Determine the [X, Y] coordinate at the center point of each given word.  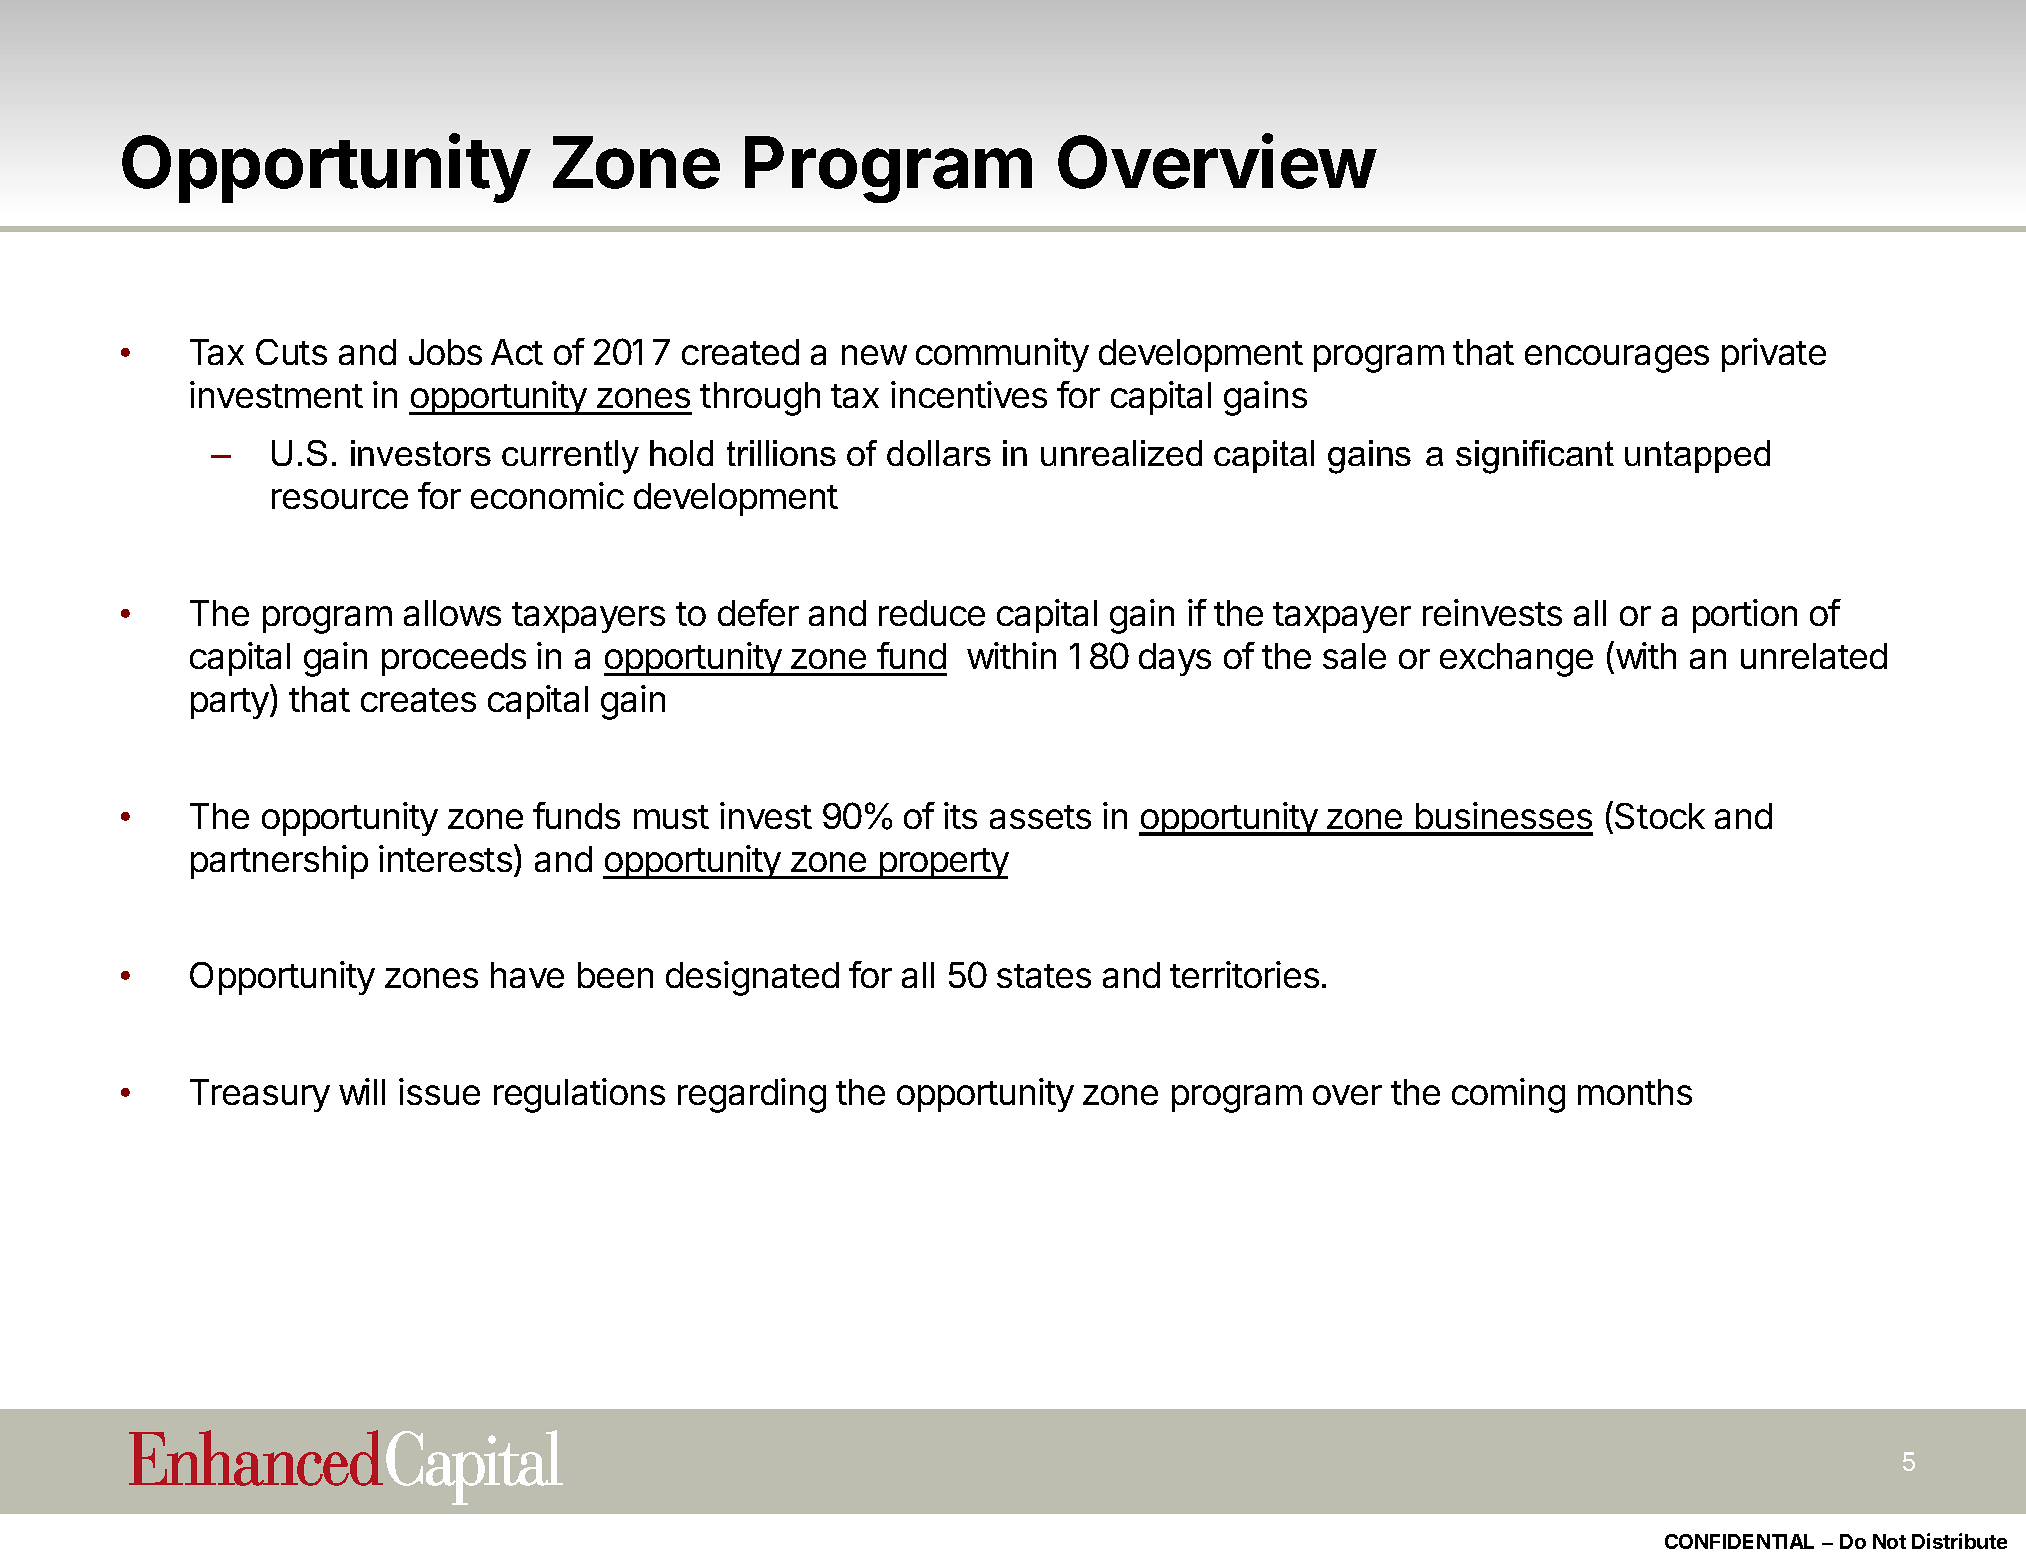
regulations [579, 1095]
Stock [1660, 816]
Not [1889, 1541]
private [1774, 355]
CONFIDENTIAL [1739, 1541]
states [1044, 976]
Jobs [445, 352]
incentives [969, 394]
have [527, 975]
